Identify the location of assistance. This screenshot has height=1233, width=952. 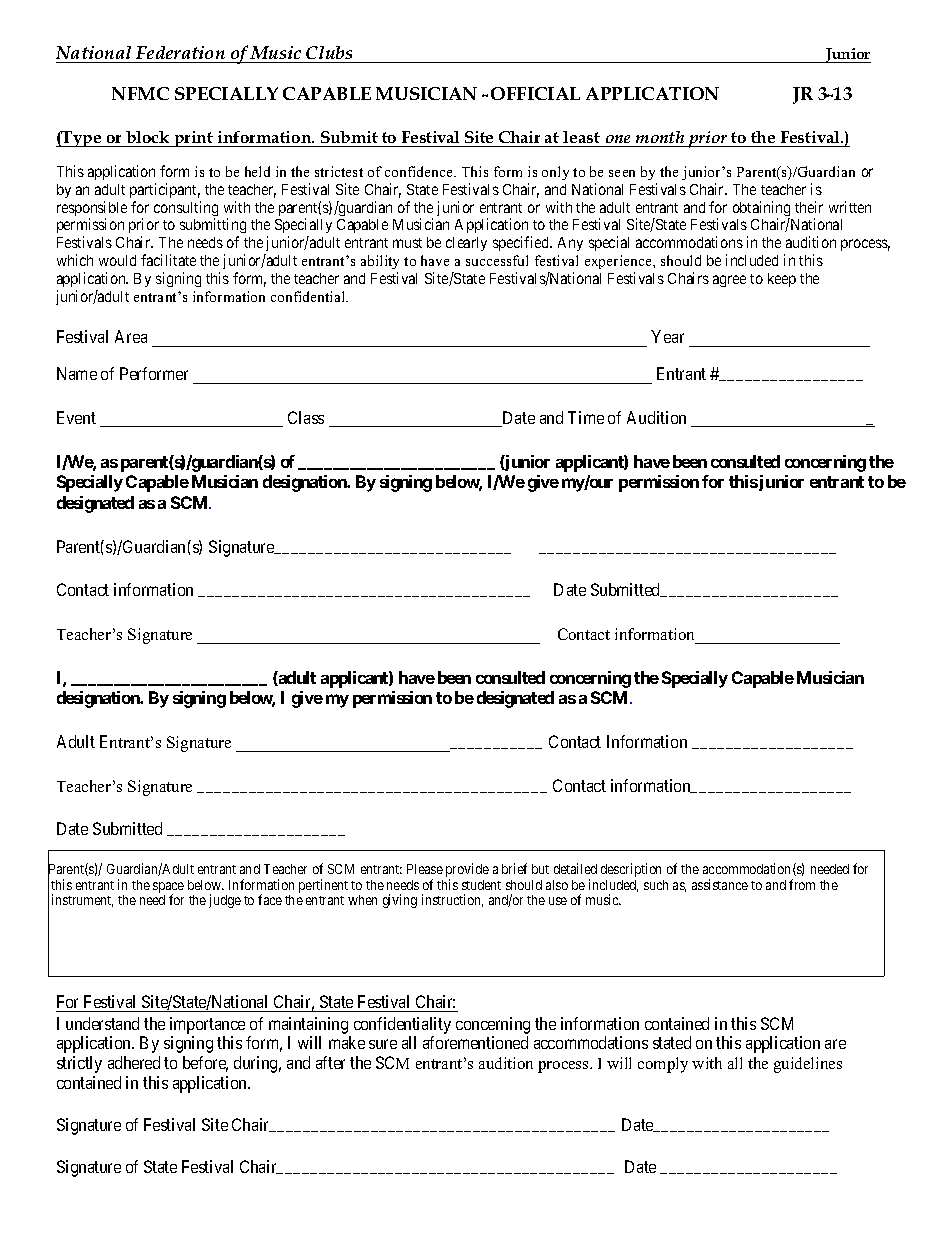
(720, 884).
